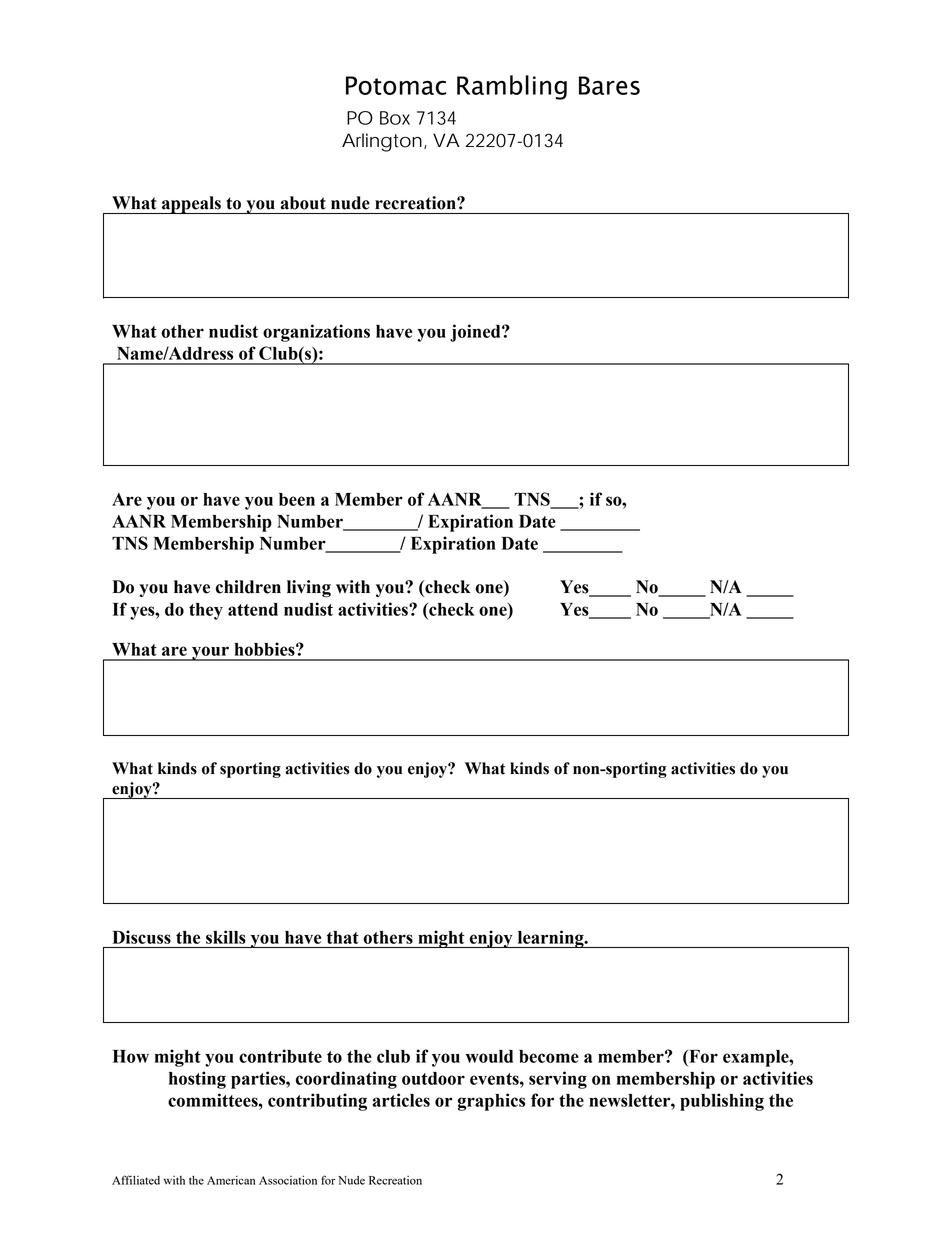 This screenshot has height=1233, width=952. What do you see at coordinates (297, 499) in the screenshot?
I see `been` at bounding box center [297, 499].
